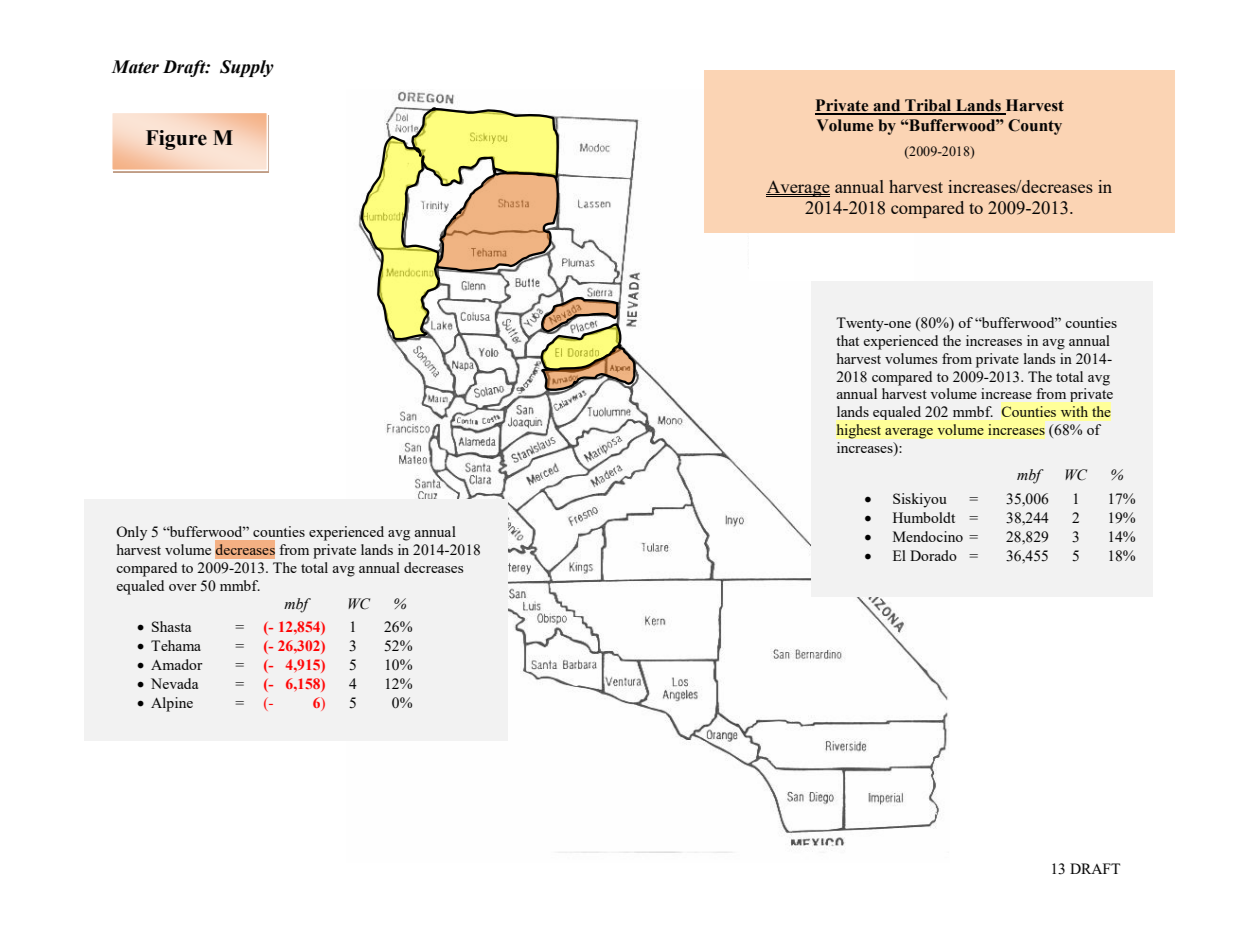 The height and width of the page is (952, 1233). I want to click on Supply, so click(247, 68).
